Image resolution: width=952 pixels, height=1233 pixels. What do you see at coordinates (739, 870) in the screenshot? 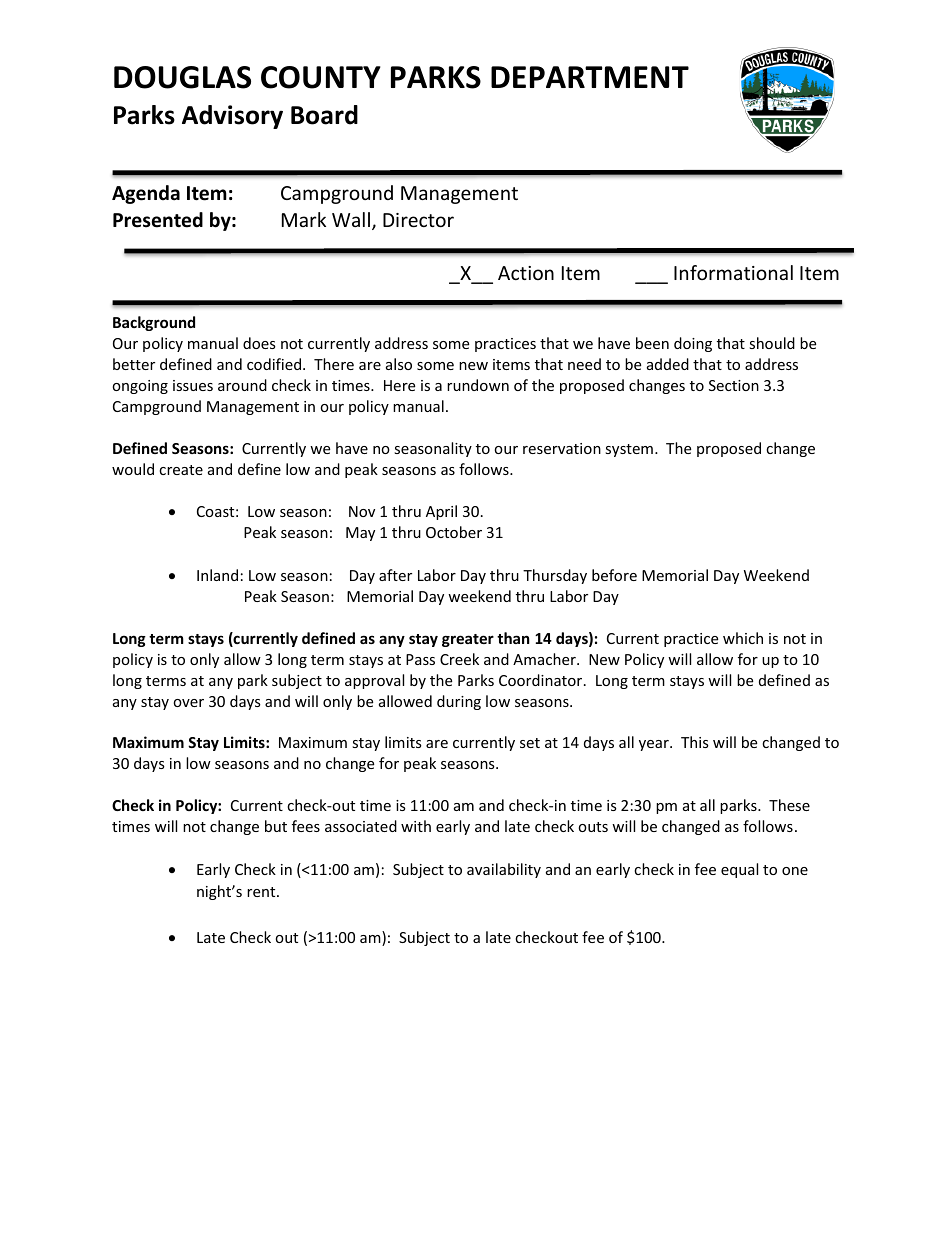
I see `equal` at bounding box center [739, 870].
